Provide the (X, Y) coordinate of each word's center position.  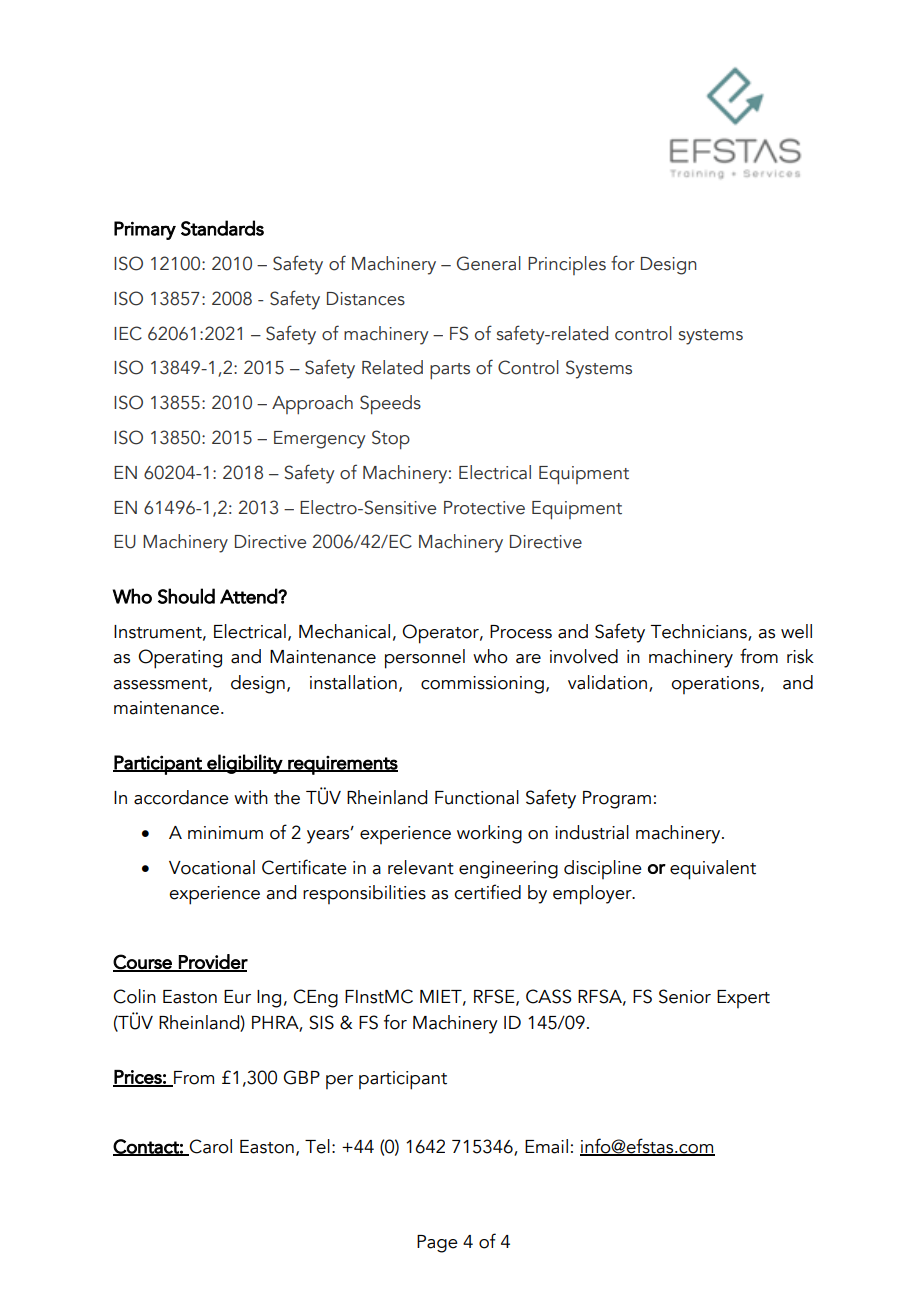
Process (521, 632)
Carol (210, 1147)
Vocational (212, 867)
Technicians (700, 632)
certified (487, 892)
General (489, 263)
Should (186, 596)
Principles (567, 265)
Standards (222, 228)
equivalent (713, 870)
